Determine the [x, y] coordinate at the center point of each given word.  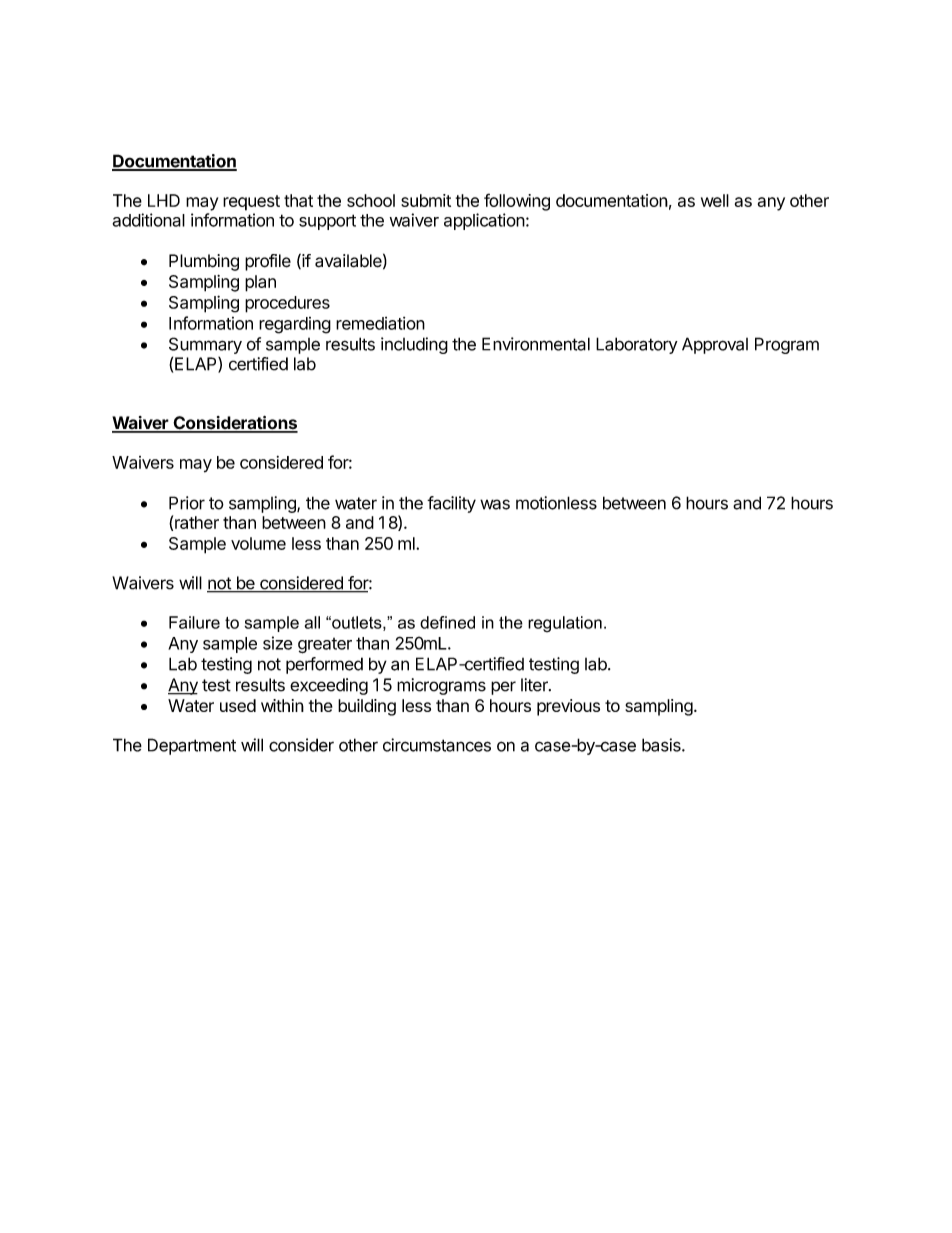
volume [258, 543]
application [484, 221]
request [251, 203]
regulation [565, 624]
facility [451, 504]
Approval [715, 345]
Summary [205, 345]
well [715, 200]
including [414, 345]
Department [192, 746]
